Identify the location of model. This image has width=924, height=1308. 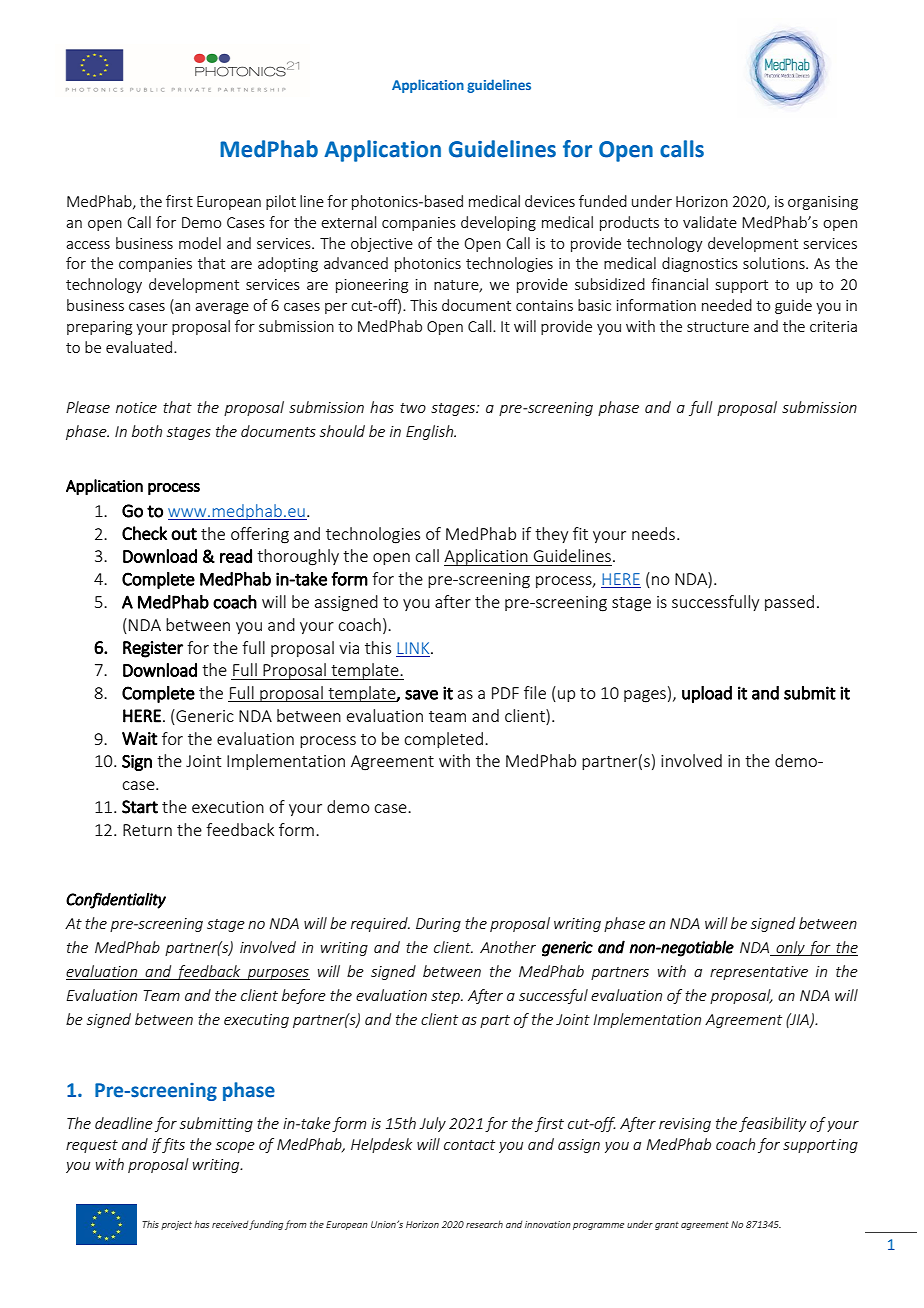
(200, 243).
